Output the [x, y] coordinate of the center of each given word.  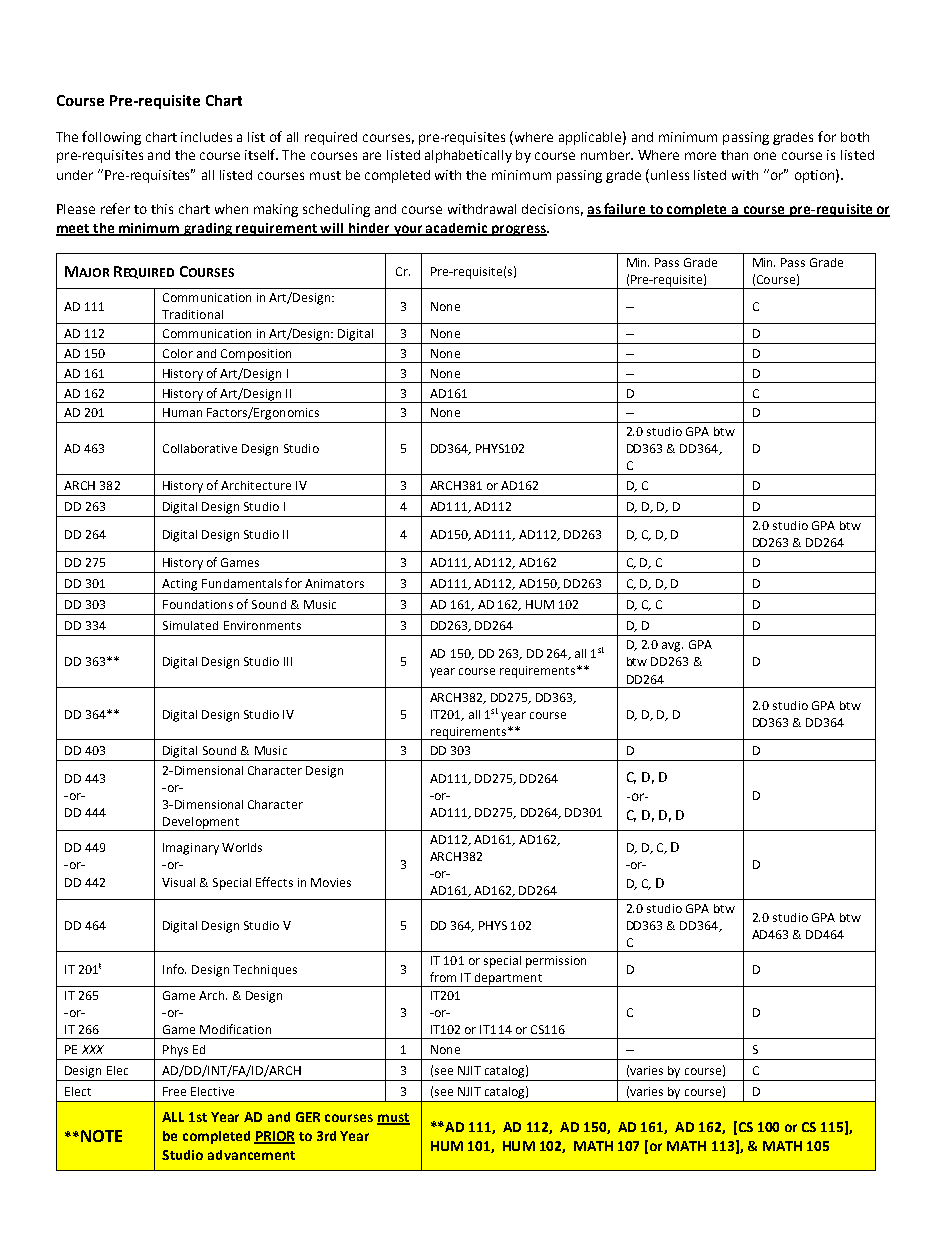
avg [672, 647]
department [508, 980]
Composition [256, 356]
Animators [334, 583]
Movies [331, 882]
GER [308, 1117]
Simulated [190, 625]
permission [556, 962]
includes [206, 137]
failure [625, 210]
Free [174, 1091]
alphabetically [468, 156]
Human [182, 412]
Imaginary [191, 849]
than [734, 155]
